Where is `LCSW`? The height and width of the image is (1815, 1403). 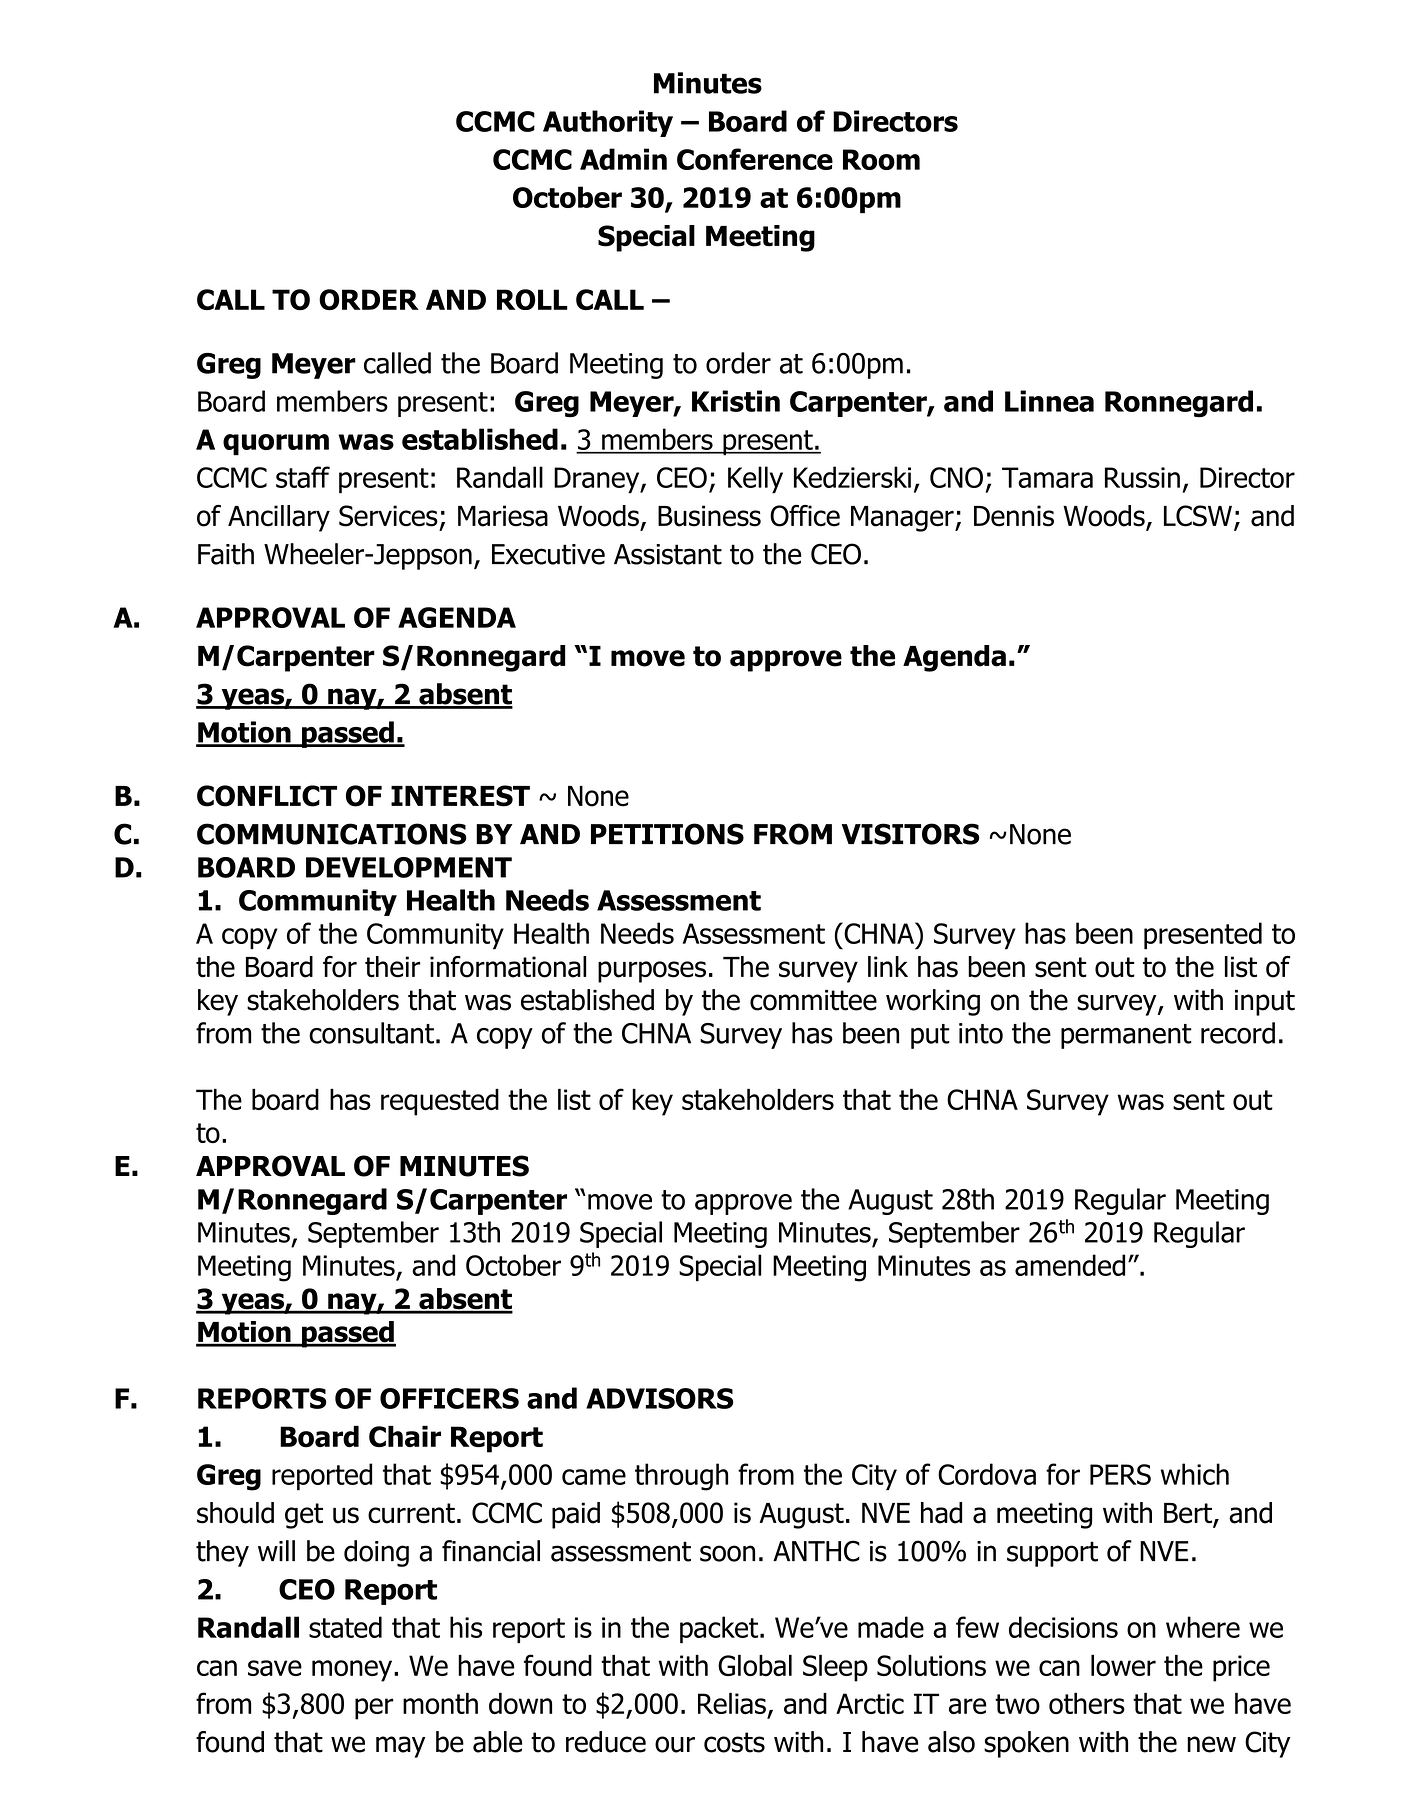
LCSW is located at coordinates (1198, 516).
